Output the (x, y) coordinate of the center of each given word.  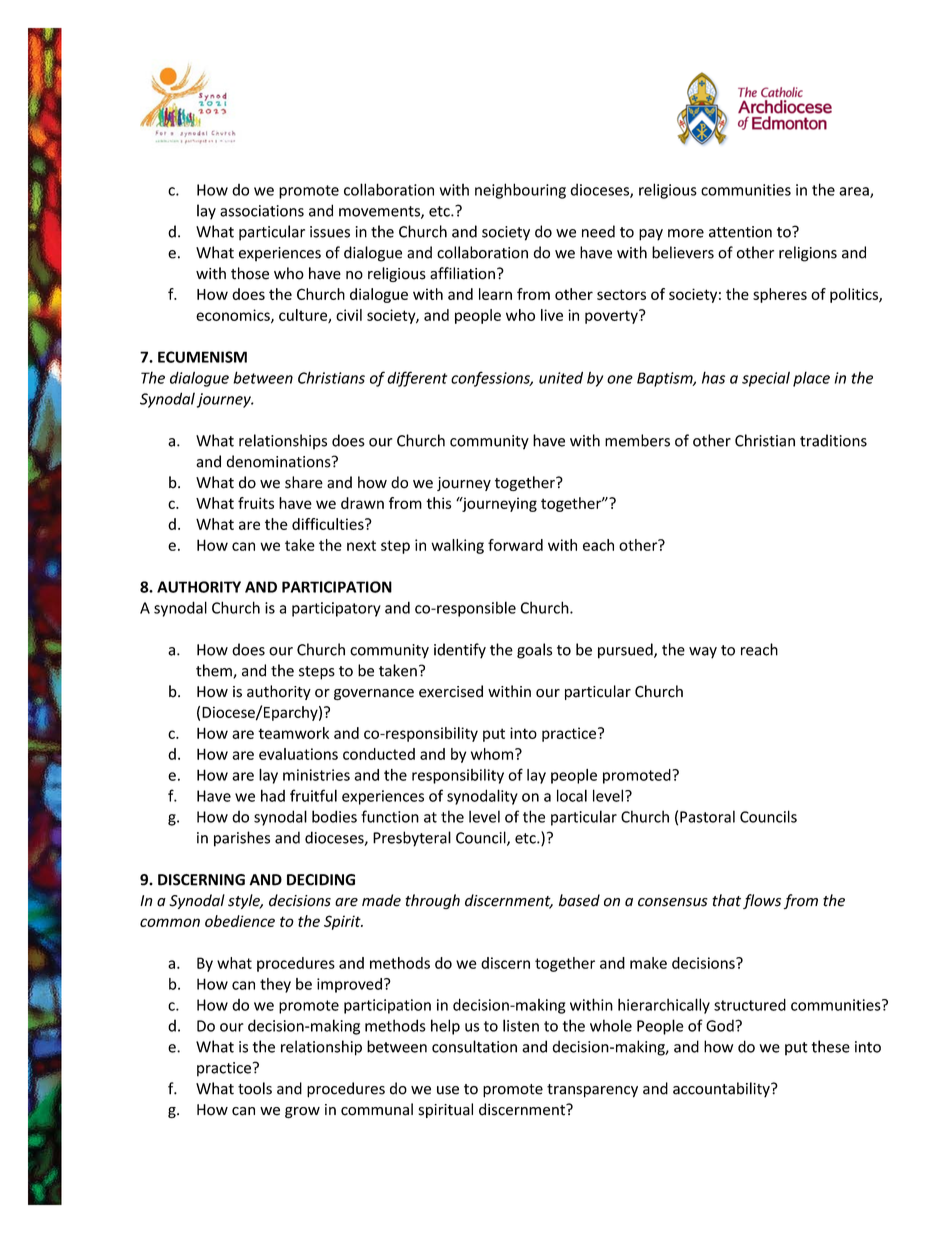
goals (534, 651)
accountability (722, 1090)
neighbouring (520, 191)
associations (262, 211)
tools (255, 1088)
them (215, 671)
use (448, 1090)
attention (740, 232)
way (703, 653)
